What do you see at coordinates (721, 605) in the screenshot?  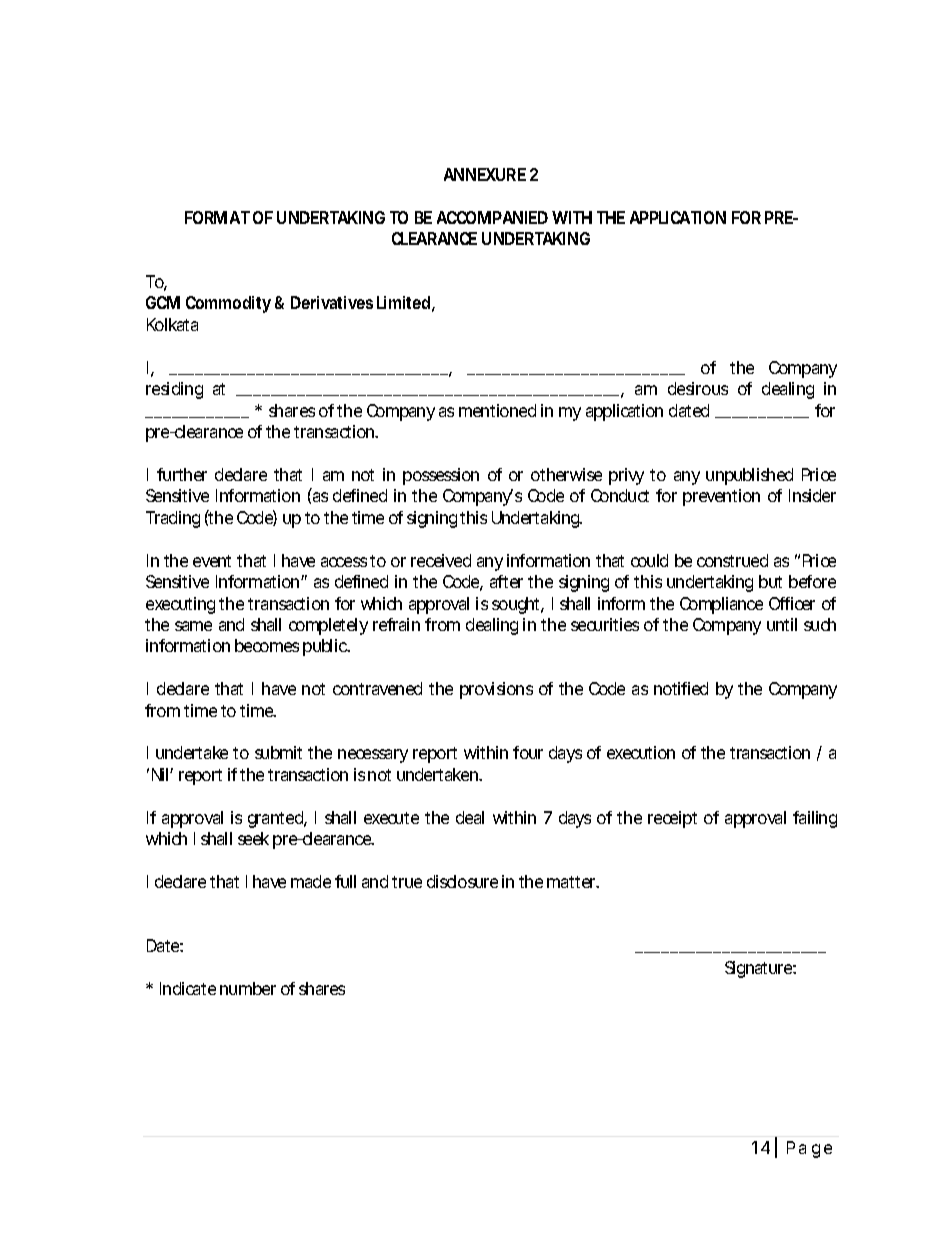 I see `Compliance` at bounding box center [721, 605].
